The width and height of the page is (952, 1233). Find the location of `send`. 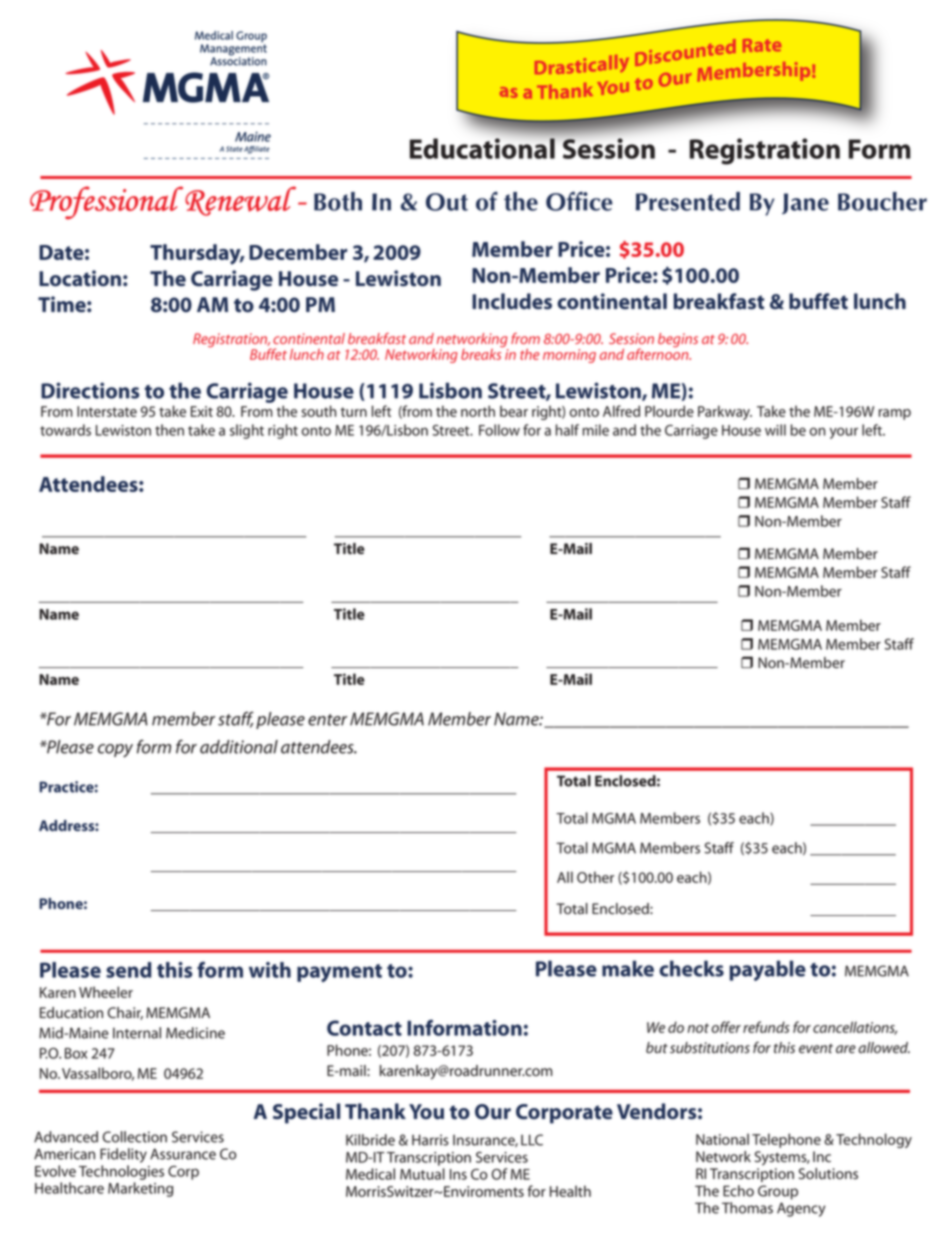

send is located at coordinates (128, 970).
